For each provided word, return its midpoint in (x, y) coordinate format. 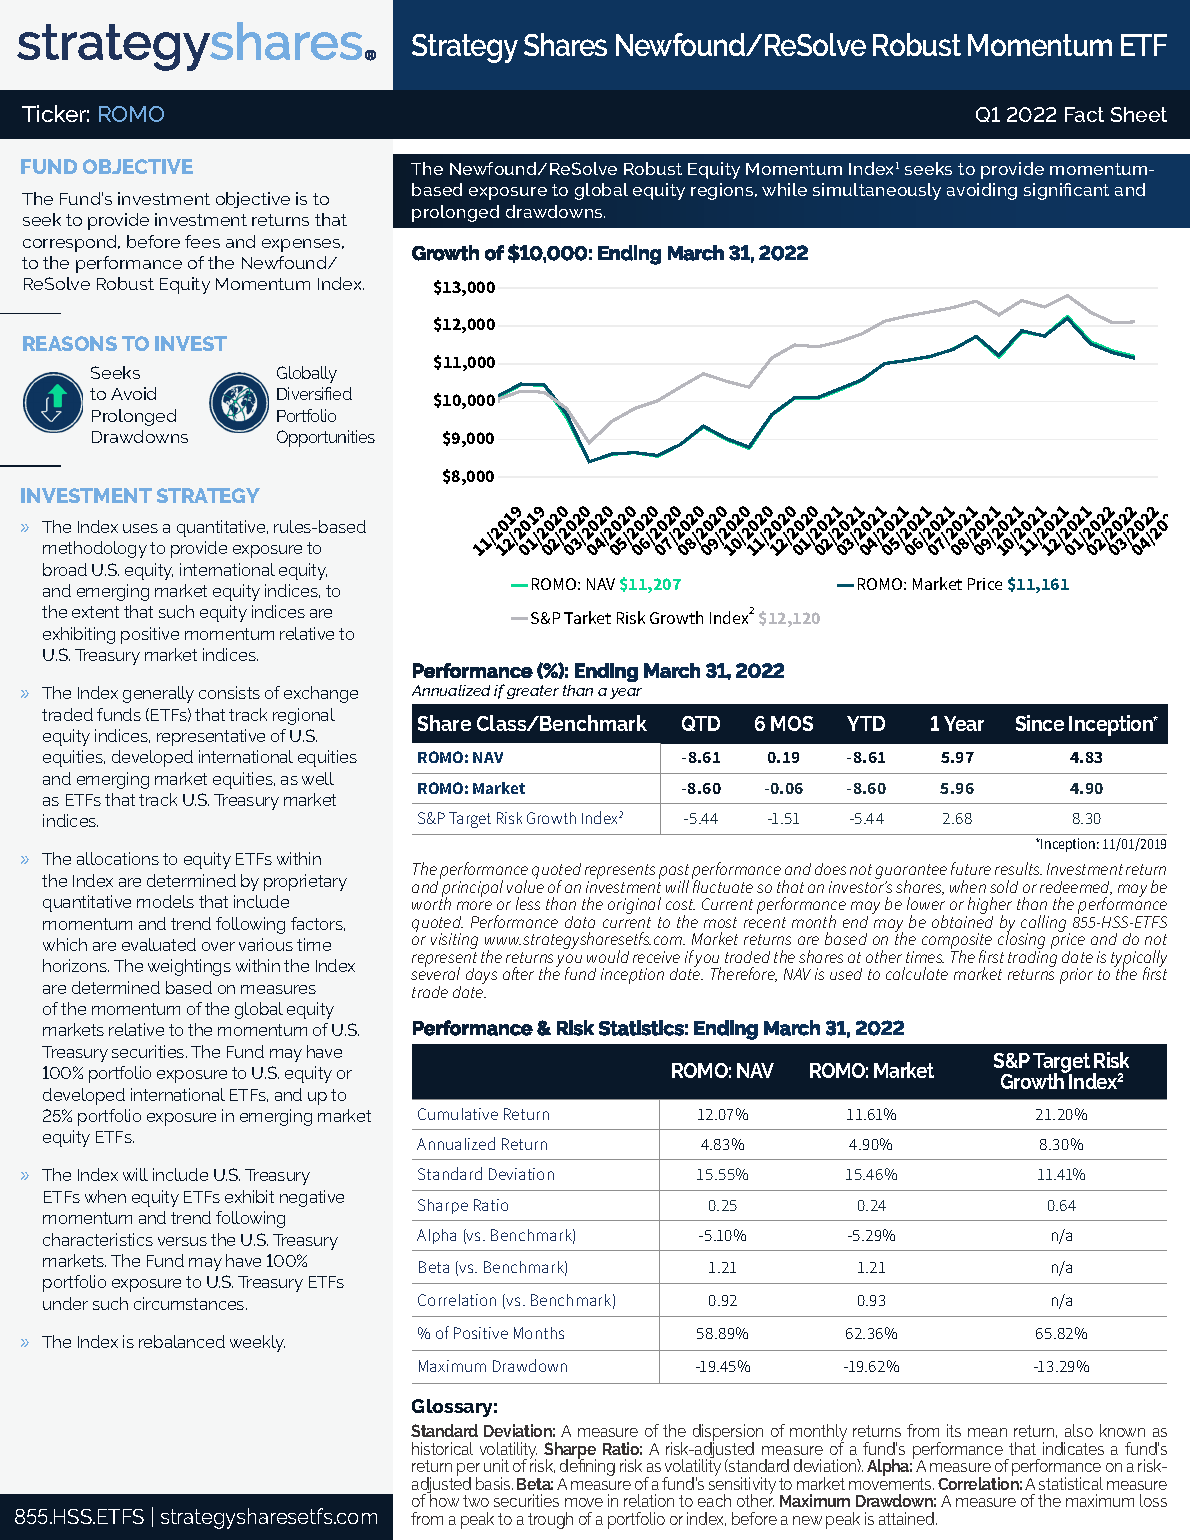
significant (1066, 191)
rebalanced (182, 1341)
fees (202, 241)
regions (723, 191)
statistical (1071, 1483)
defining (587, 1468)
